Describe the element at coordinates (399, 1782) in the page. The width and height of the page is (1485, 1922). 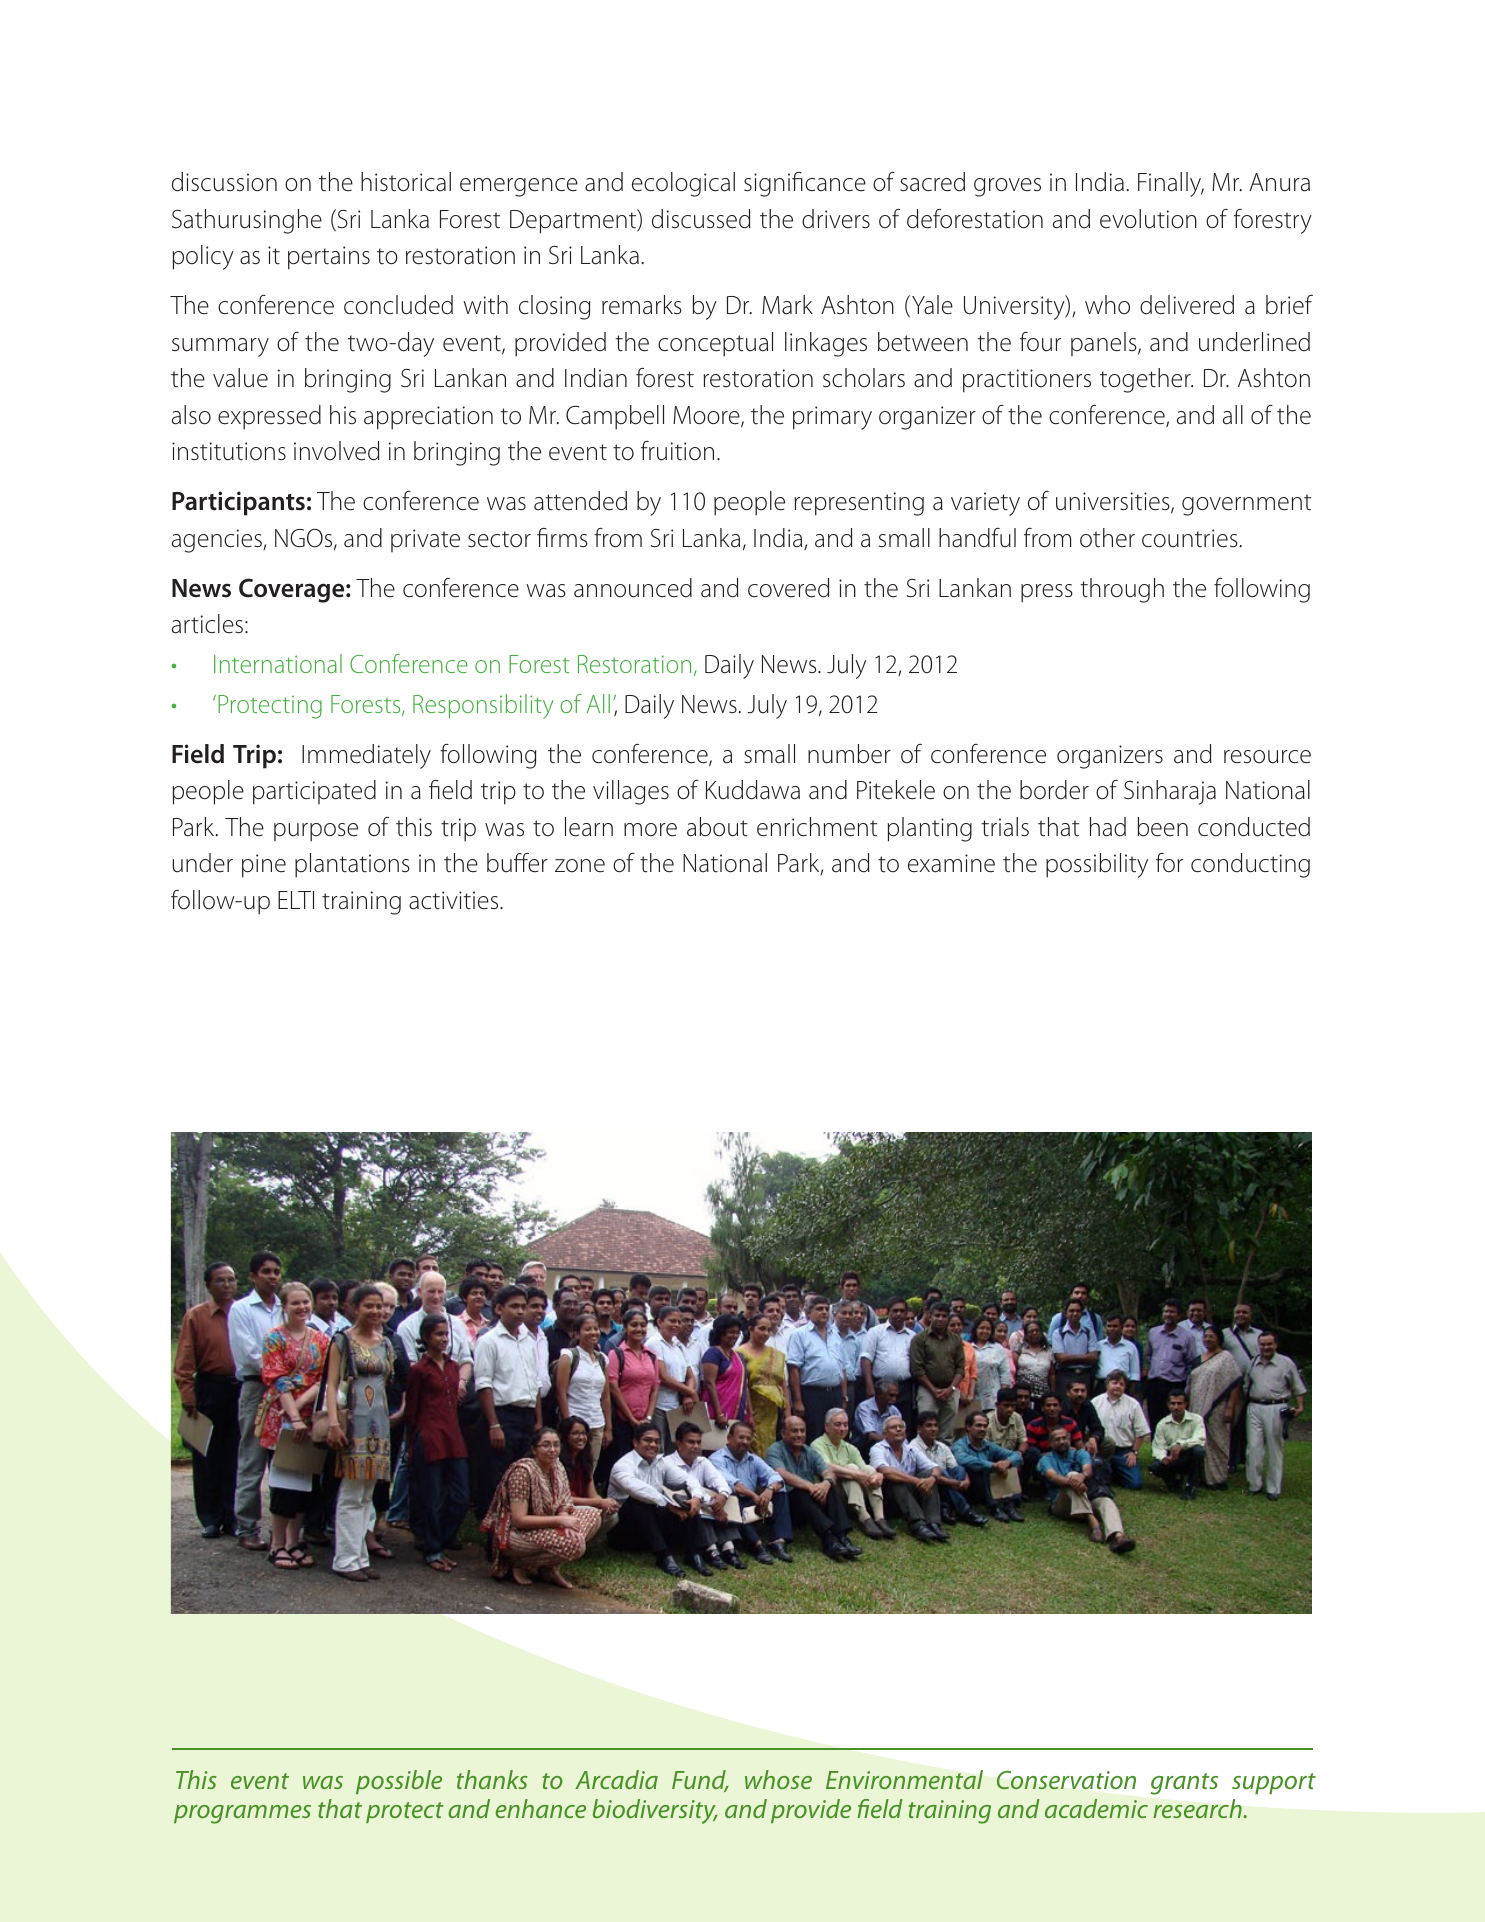
I see `possible` at that location.
